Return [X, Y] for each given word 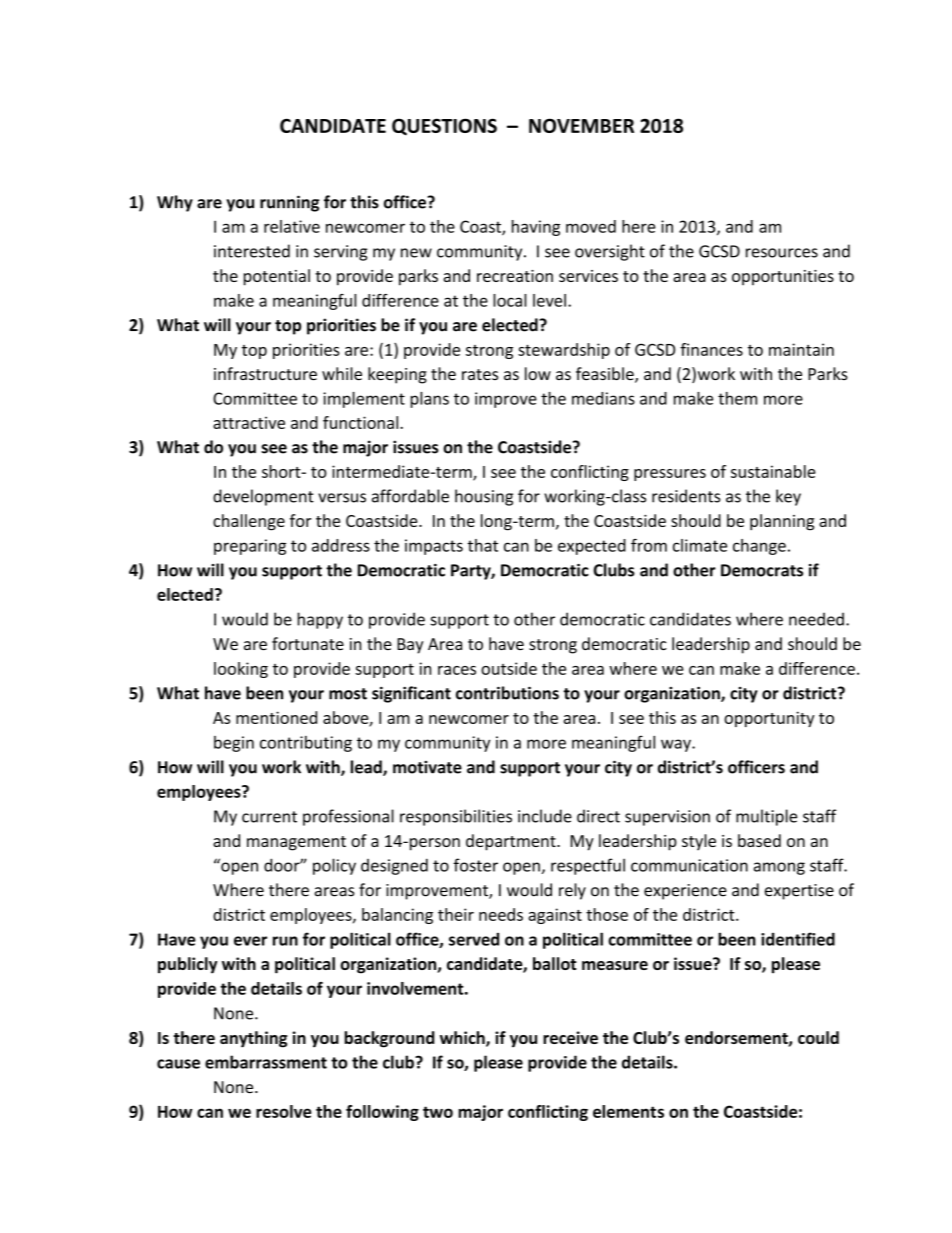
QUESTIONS [444, 126]
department [512, 842]
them [737, 398]
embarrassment [266, 1062]
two [438, 1112]
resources [782, 253]
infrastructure [265, 373]
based [759, 840]
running [289, 203]
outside [509, 668]
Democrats [762, 570]
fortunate [308, 643]
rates [480, 374]
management [296, 843]
